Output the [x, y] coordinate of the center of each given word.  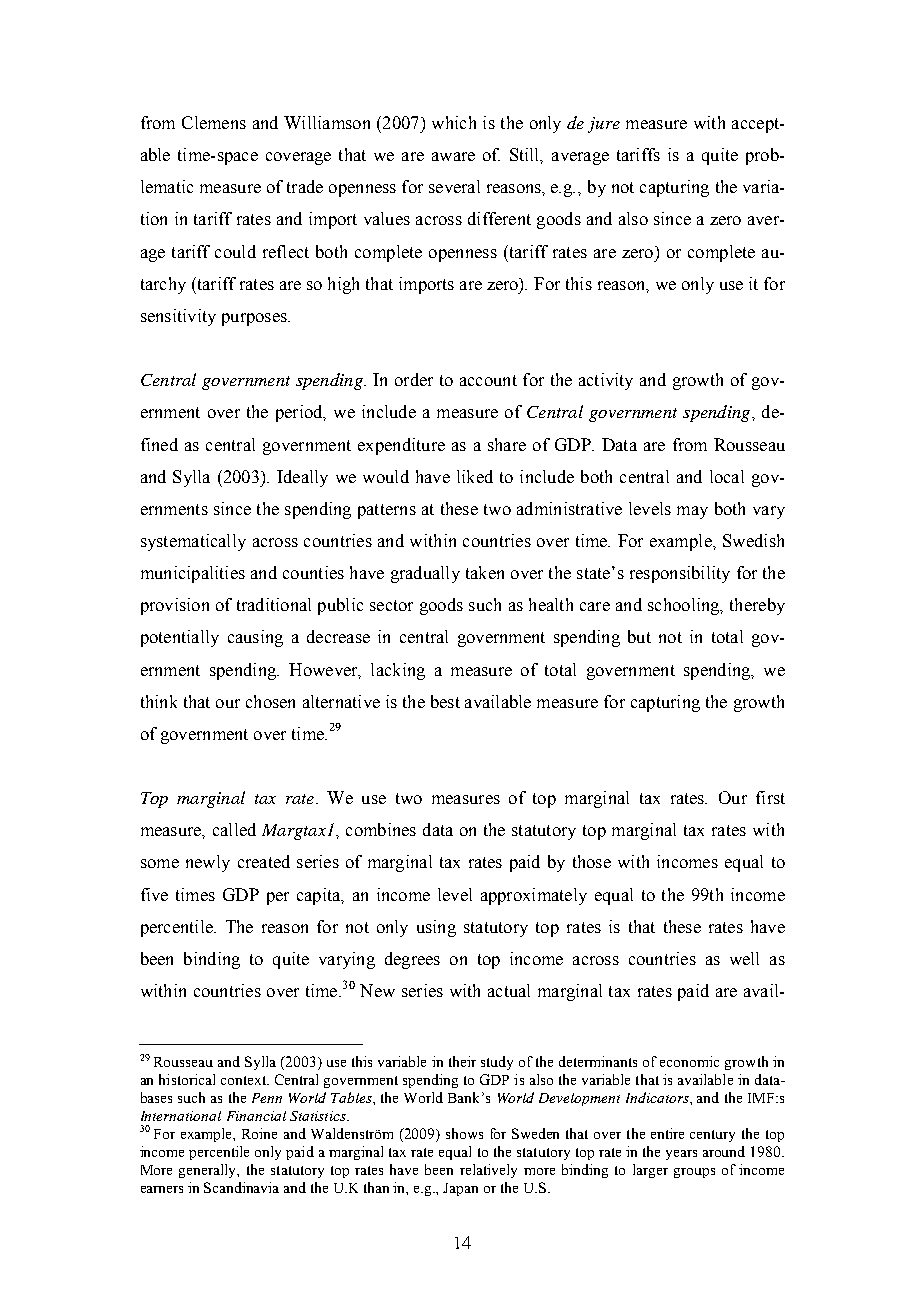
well [744, 958]
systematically [193, 542]
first [770, 797]
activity [606, 381]
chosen [270, 701]
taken [485, 572]
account [488, 380]
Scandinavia [241, 1187]
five [154, 894]
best [445, 701]
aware [453, 156]
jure [604, 125]
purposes [255, 319]
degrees [412, 960]
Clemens [214, 122]
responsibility [680, 574]
